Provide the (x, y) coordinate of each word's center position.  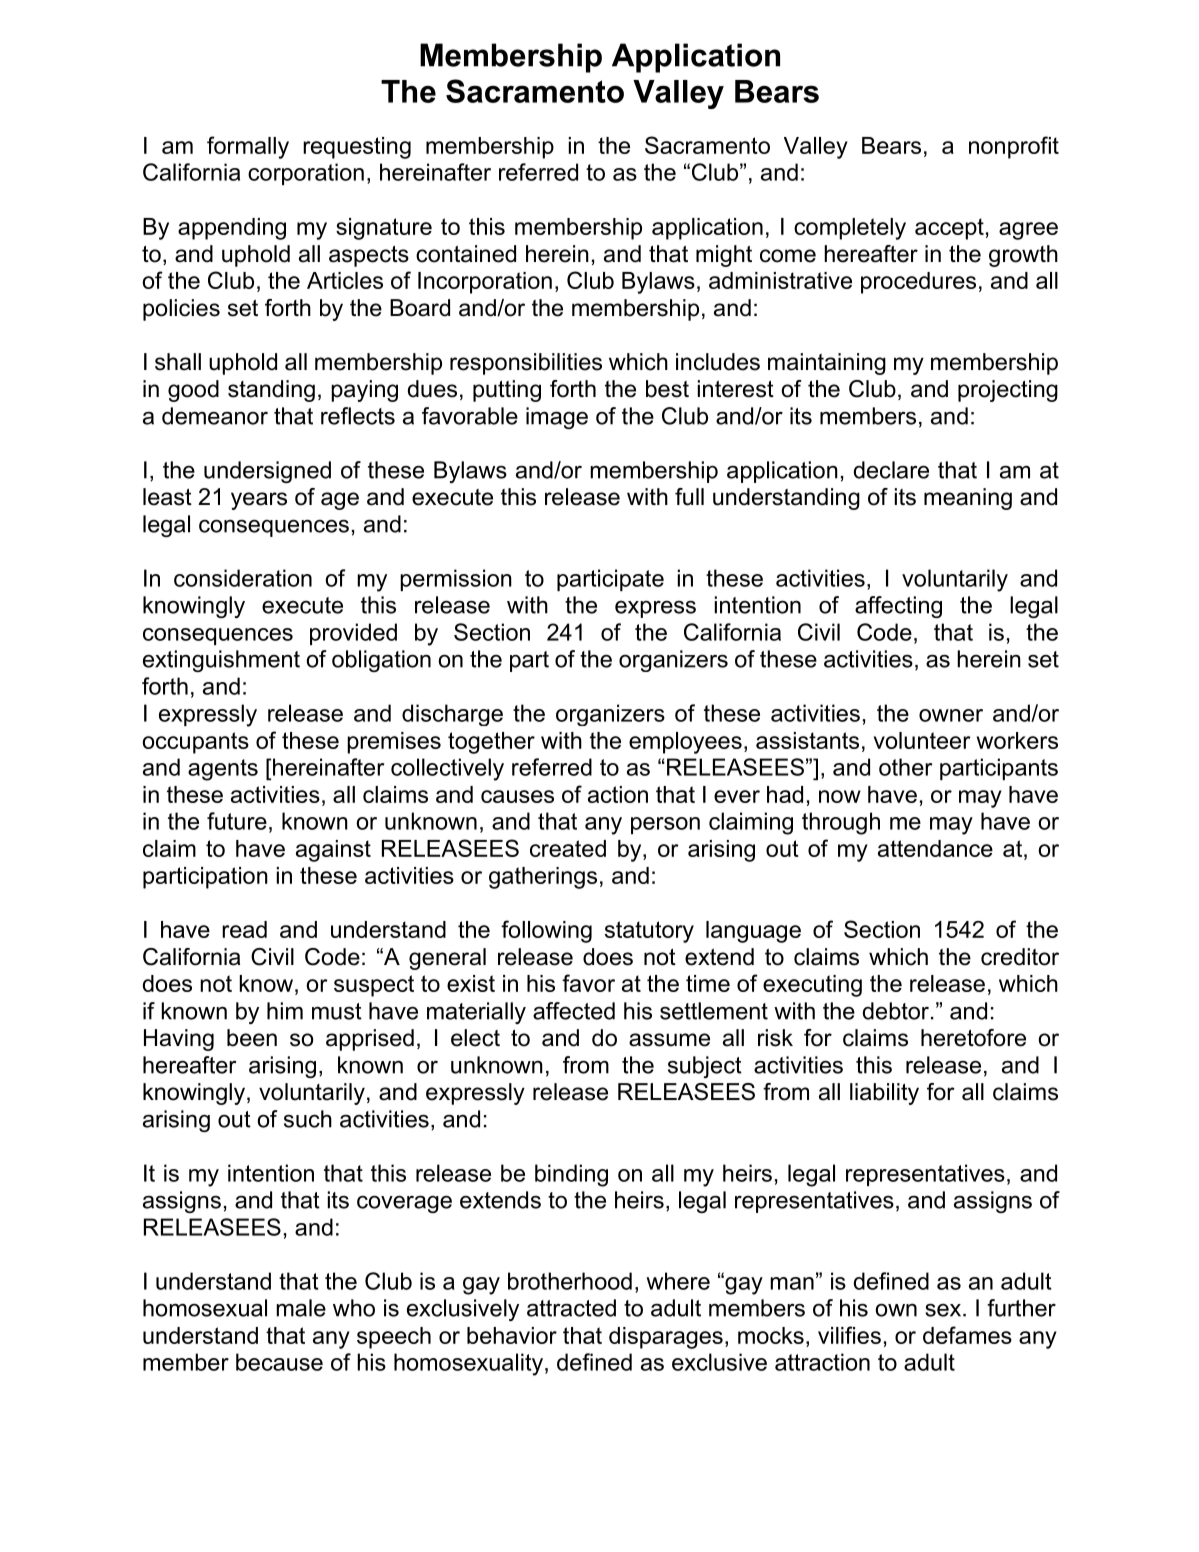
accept (949, 229)
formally (248, 147)
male (301, 1308)
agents (223, 770)
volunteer (922, 740)
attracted (571, 1308)
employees (685, 743)
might (724, 256)
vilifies (849, 1335)
